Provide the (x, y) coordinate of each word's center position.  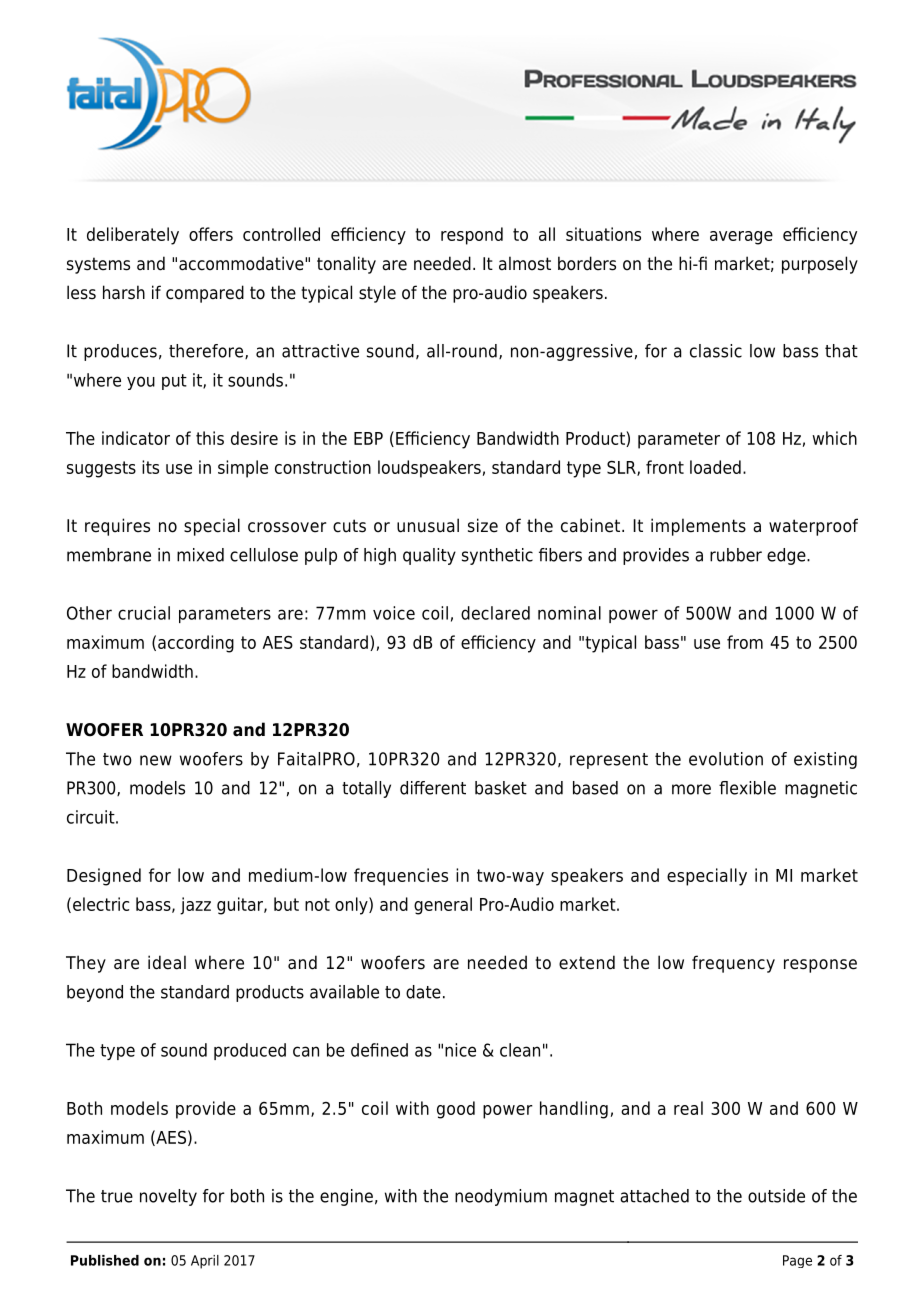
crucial (144, 613)
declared (495, 613)
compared (205, 294)
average (741, 238)
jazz (195, 906)
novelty (168, 1197)
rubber (736, 555)
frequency (733, 964)
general (443, 906)
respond (472, 236)
